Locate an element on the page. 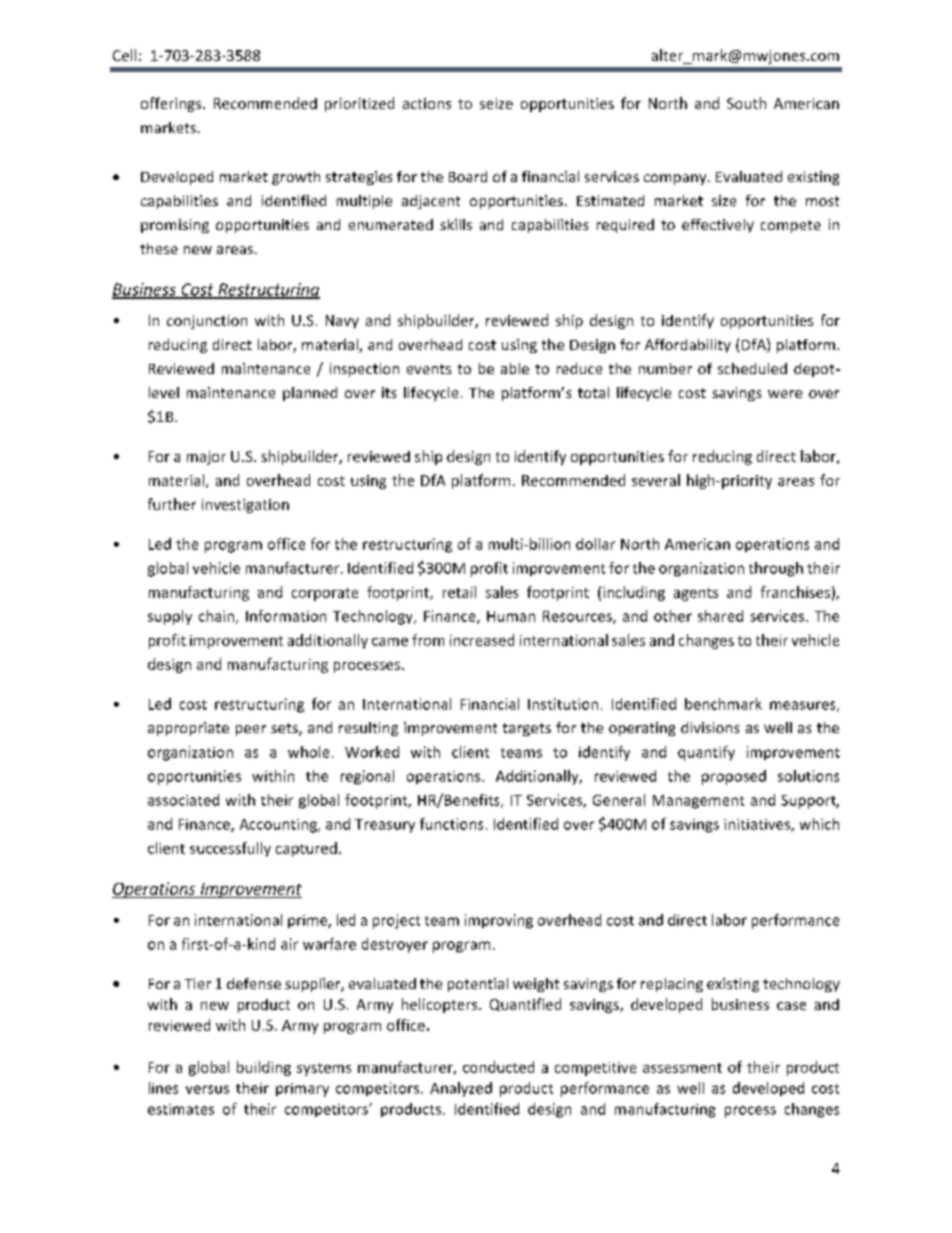 The image size is (952, 1233). South is located at coordinates (746, 103).
